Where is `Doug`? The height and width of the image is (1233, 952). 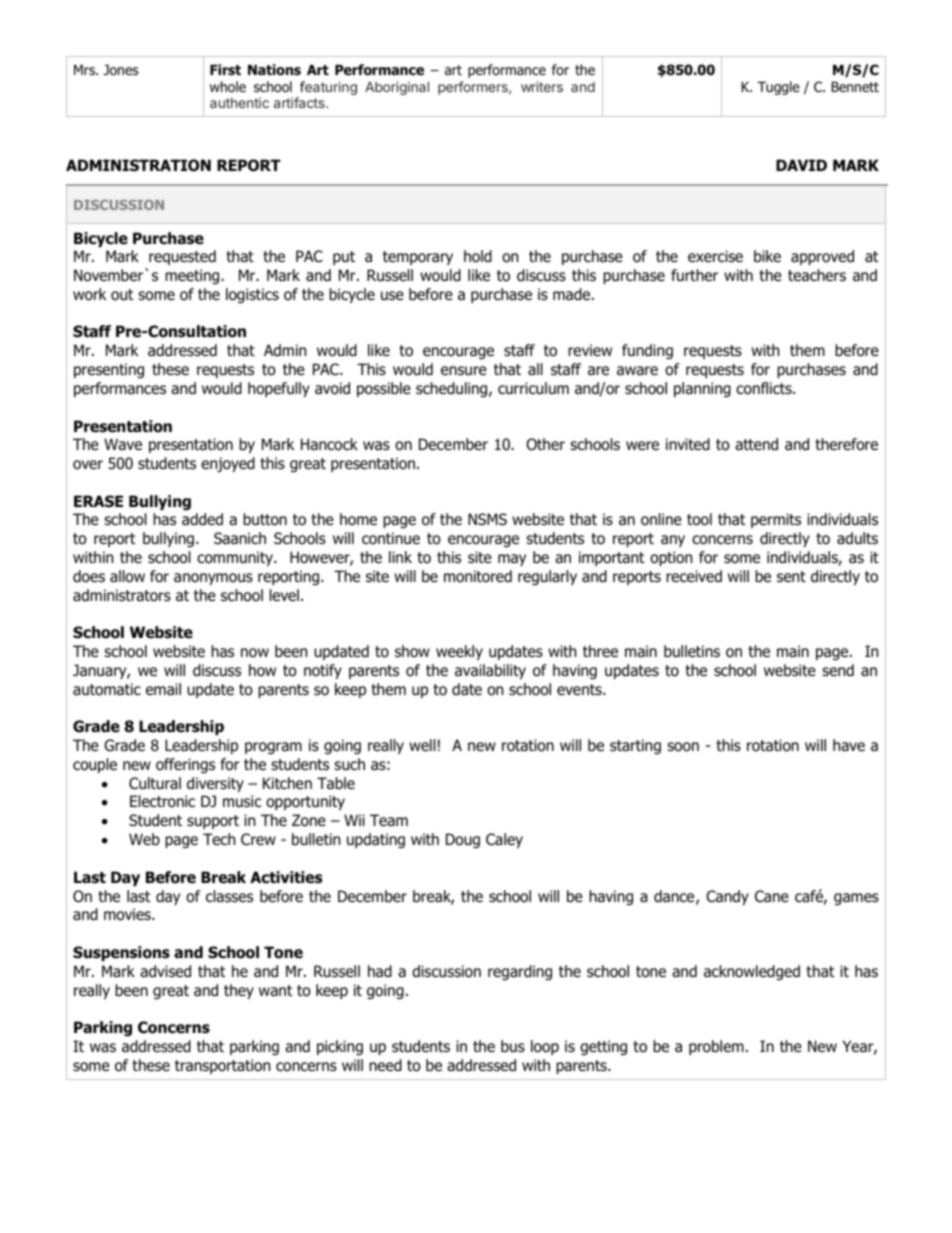
Doug is located at coordinates (463, 840).
